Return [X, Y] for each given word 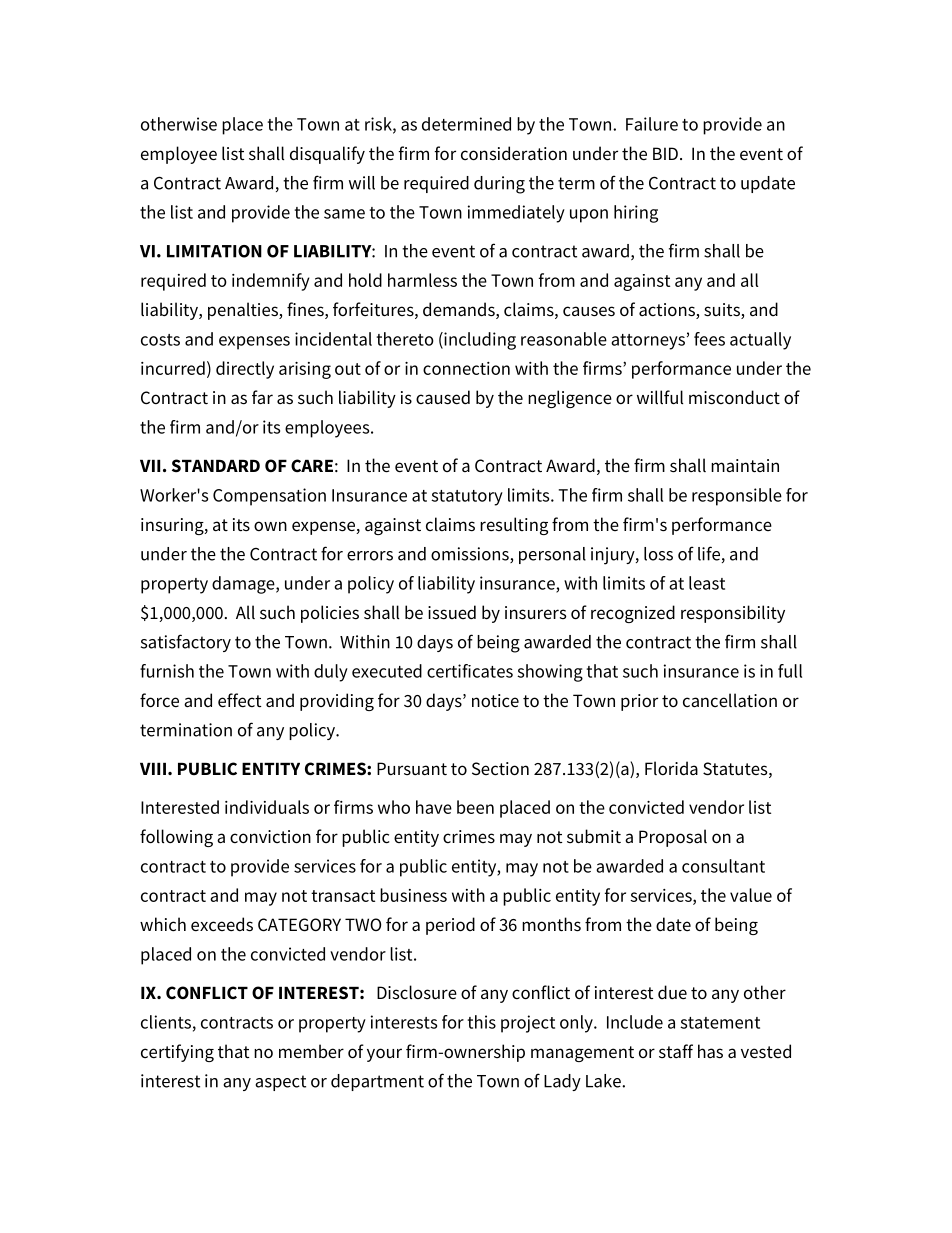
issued [452, 612]
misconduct [734, 397]
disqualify [327, 155]
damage [244, 585]
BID [665, 153]
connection [466, 368]
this [481, 1022]
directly [245, 370]
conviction [270, 836]
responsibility [733, 614]
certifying [177, 1053]
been [475, 807]
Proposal [673, 838]
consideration [514, 153]
